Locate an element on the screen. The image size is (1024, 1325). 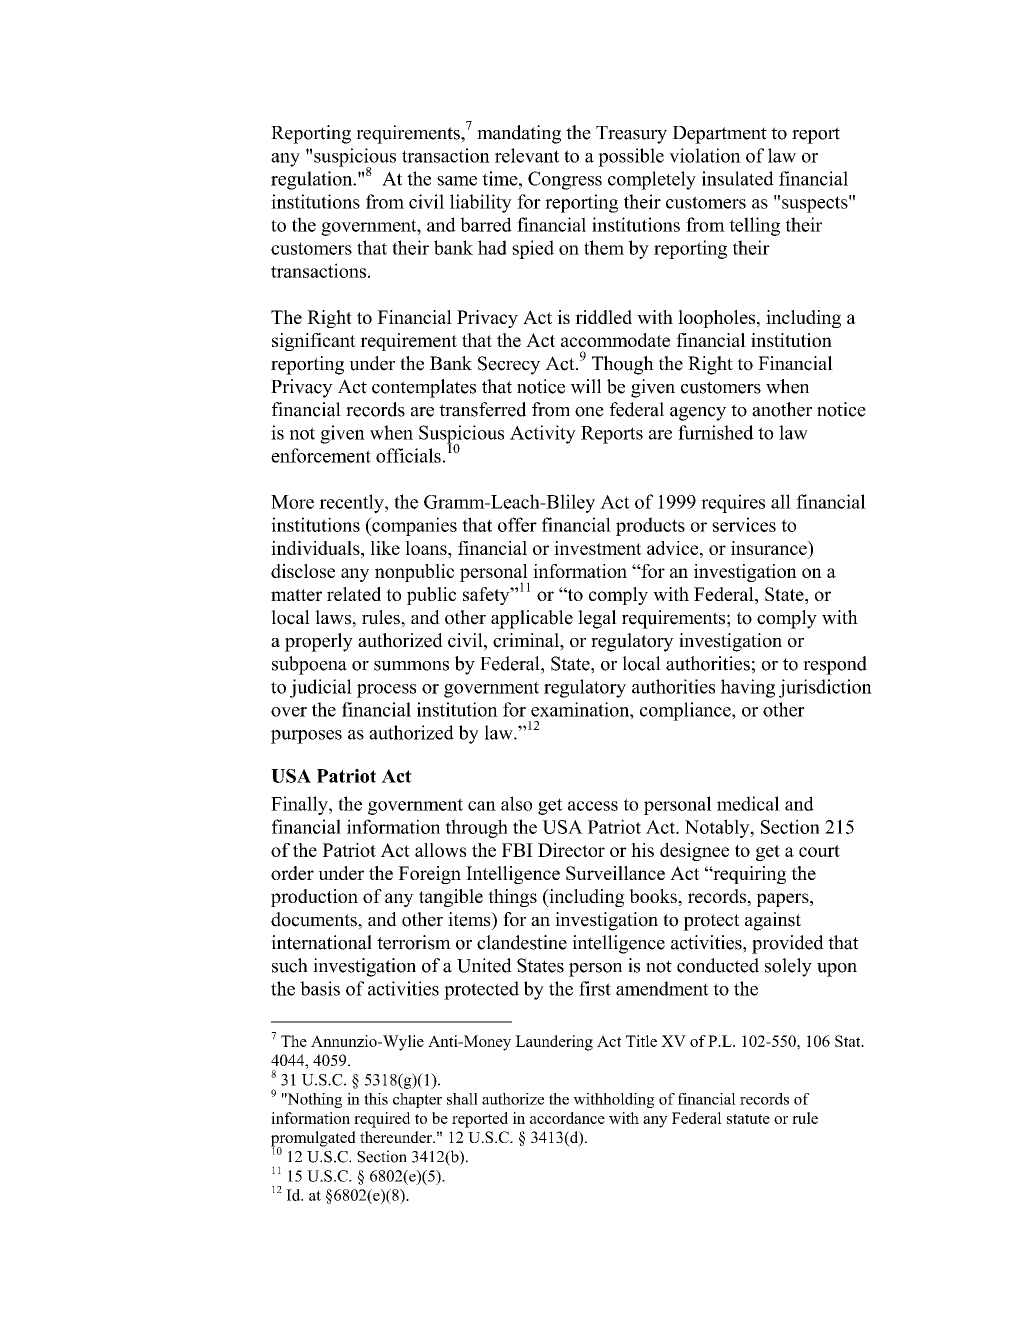
this is located at coordinates (376, 1099).
